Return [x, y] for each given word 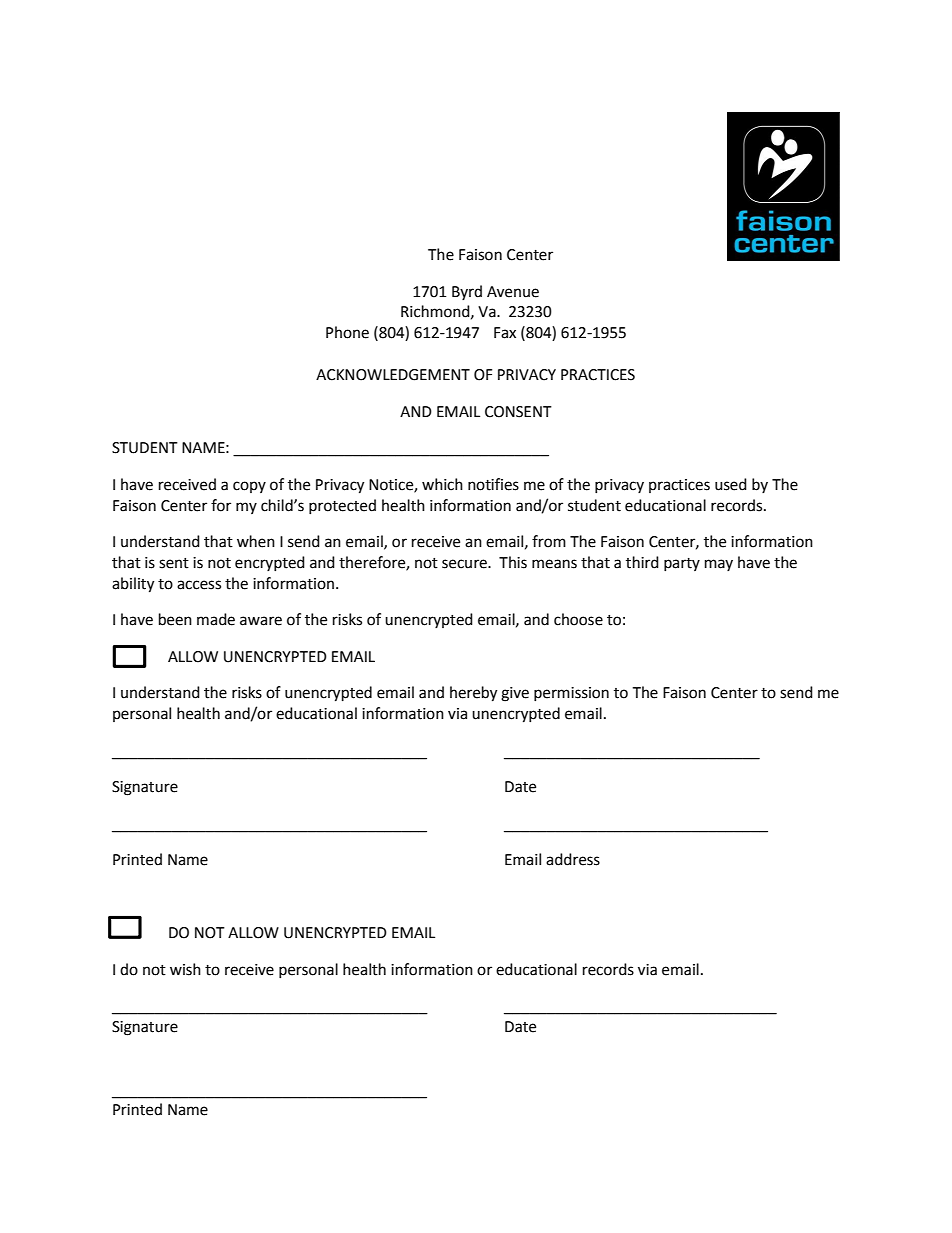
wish [185, 969]
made [216, 619]
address [573, 859]
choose [578, 619]
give [515, 694]
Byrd [467, 292]
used [731, 484]
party [682, 564]
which [442, 484]
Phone [347, 332]
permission [571, 694]
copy [249, 487]
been [175, 619]
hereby [473, 694]
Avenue [513, 292]
